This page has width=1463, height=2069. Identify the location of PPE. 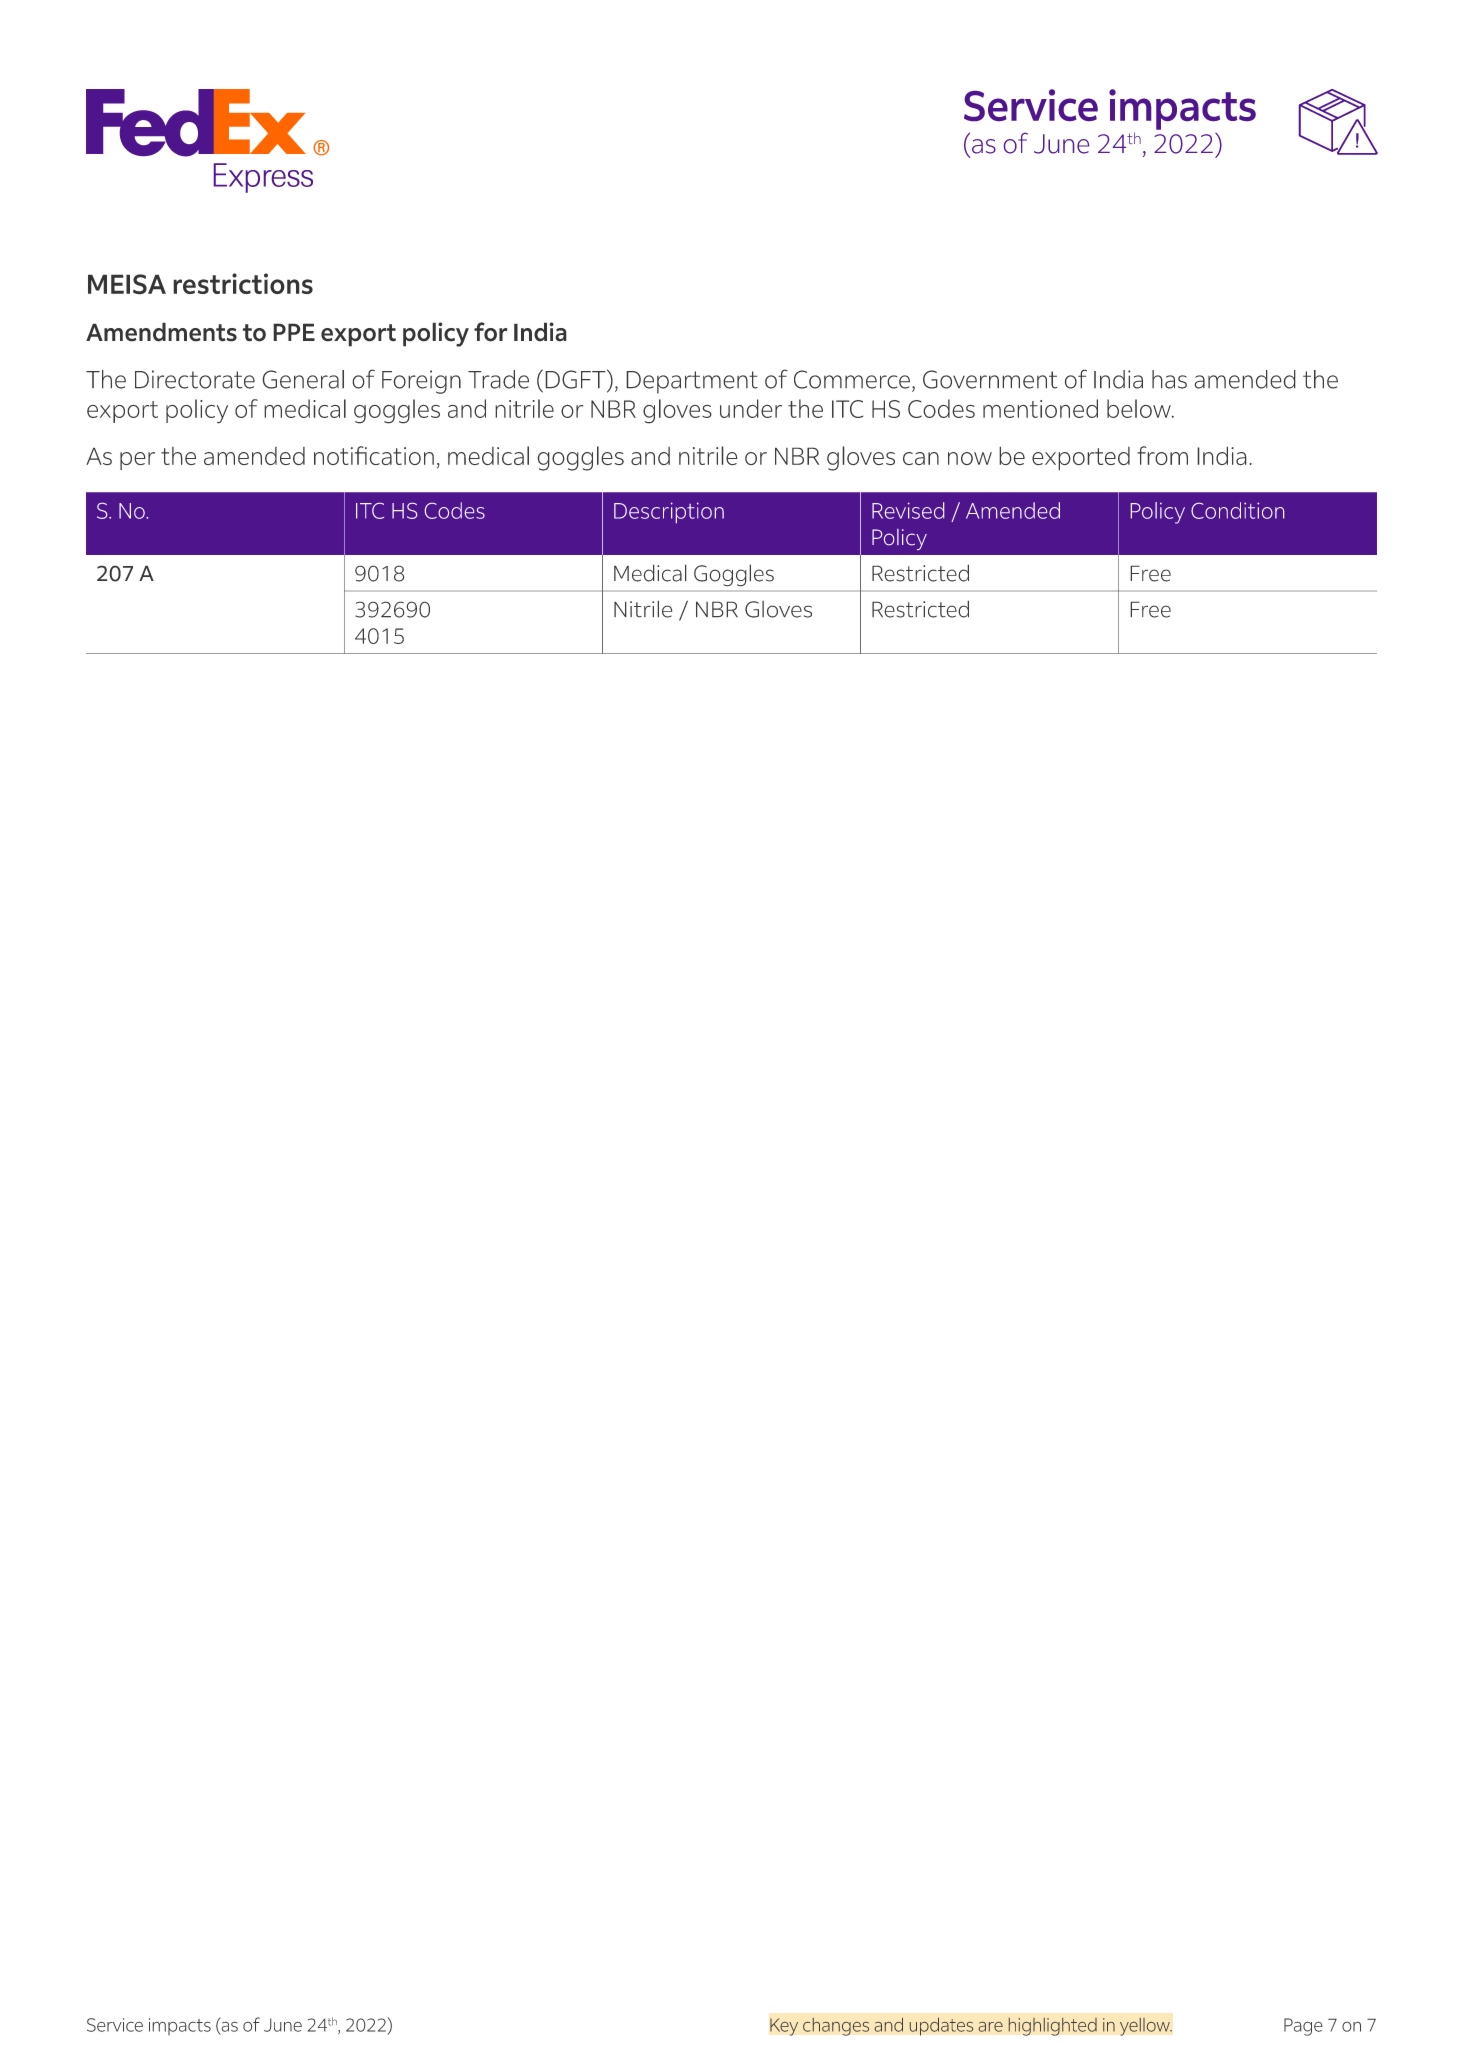
(294, 332).
